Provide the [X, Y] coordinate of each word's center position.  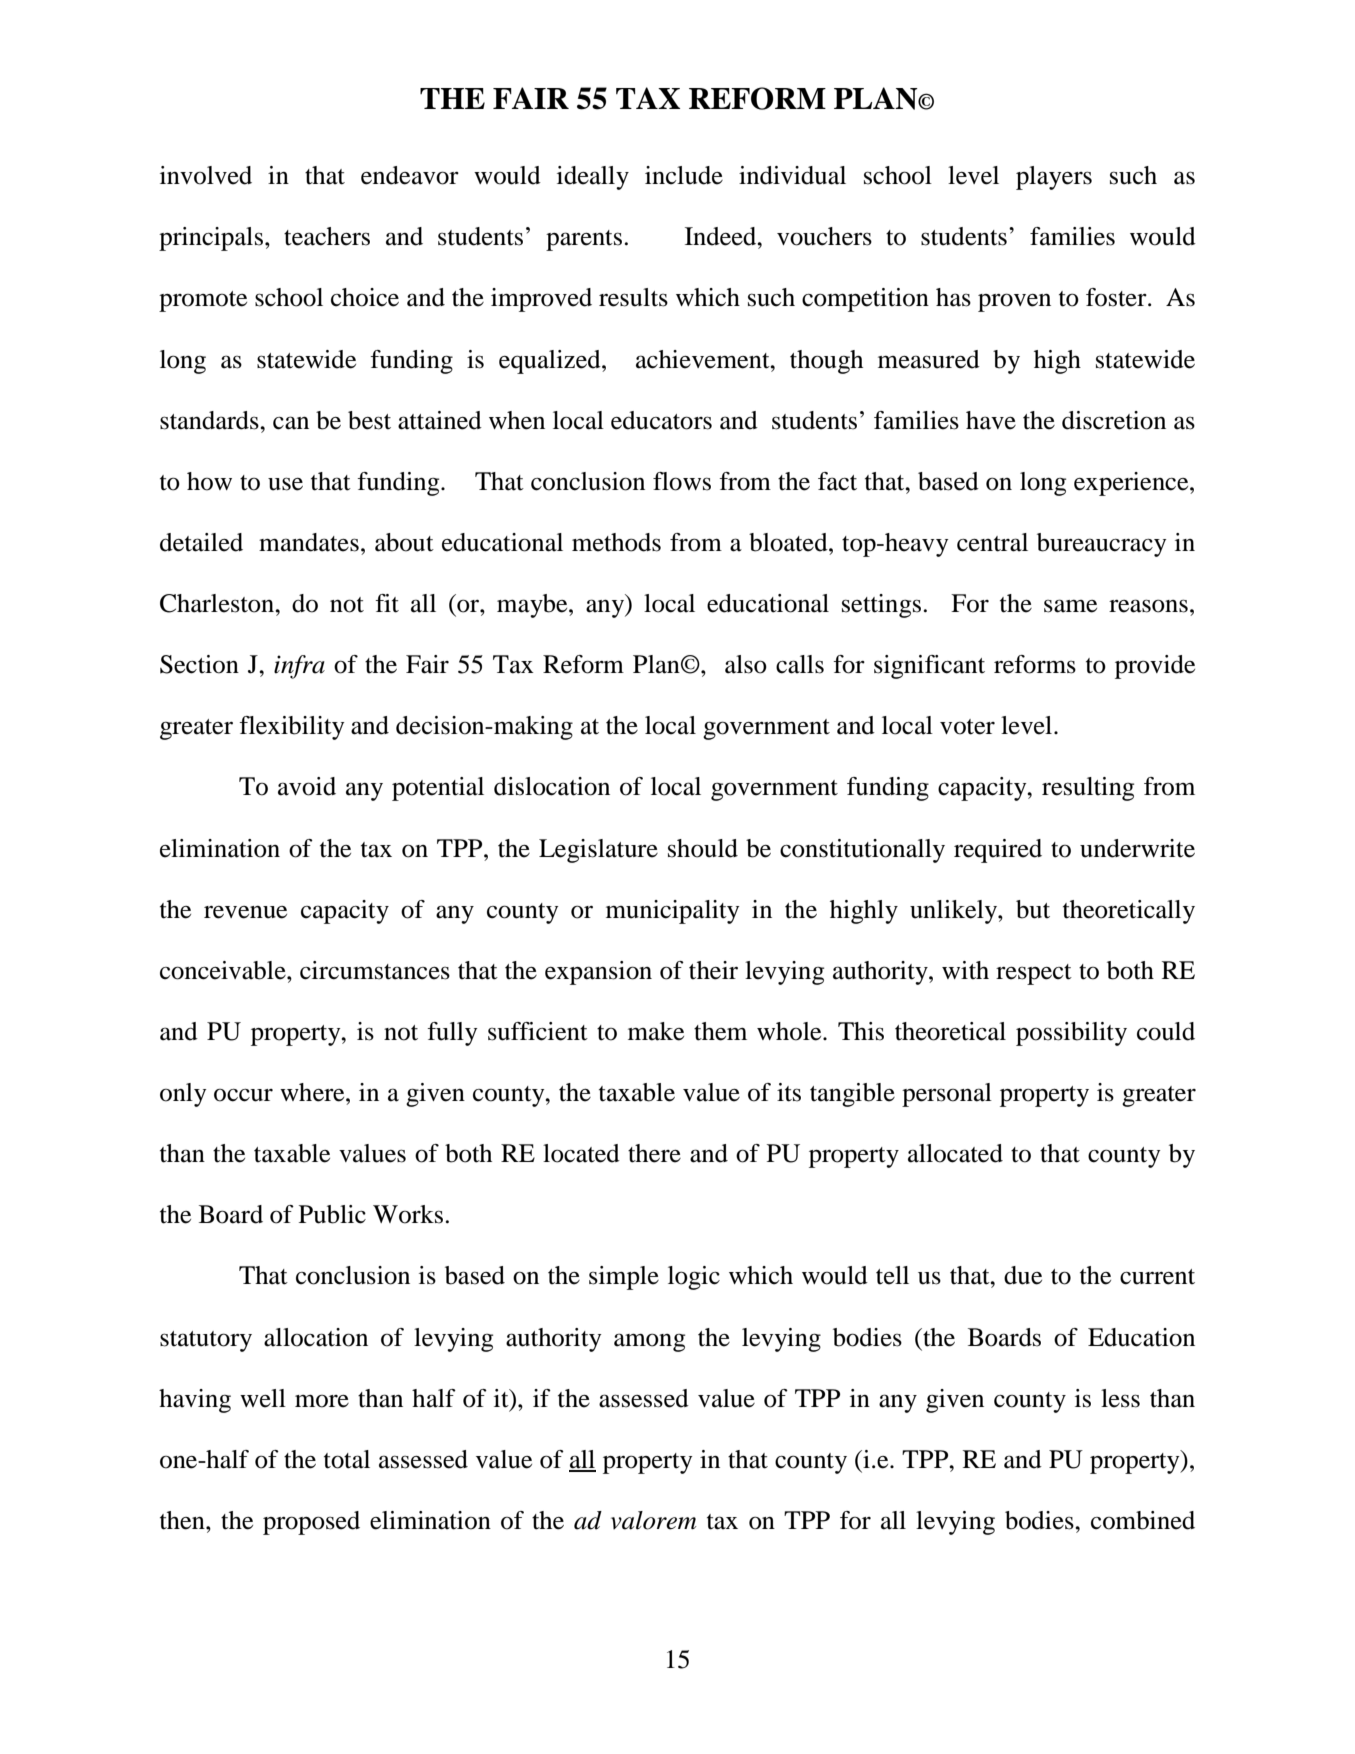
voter [967, 727]
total [347, 1459]
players [1054, 178]
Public [332, 1214]
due [1023, 1275]
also [746, 664]
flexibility [292, 728]
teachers [327, 236]
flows [682, 481]
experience [1132, 484]
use [285, 484]
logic [694, 1278]
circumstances [375, 970]
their [713, 970]
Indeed [722, 236]
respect [1034, 974]
